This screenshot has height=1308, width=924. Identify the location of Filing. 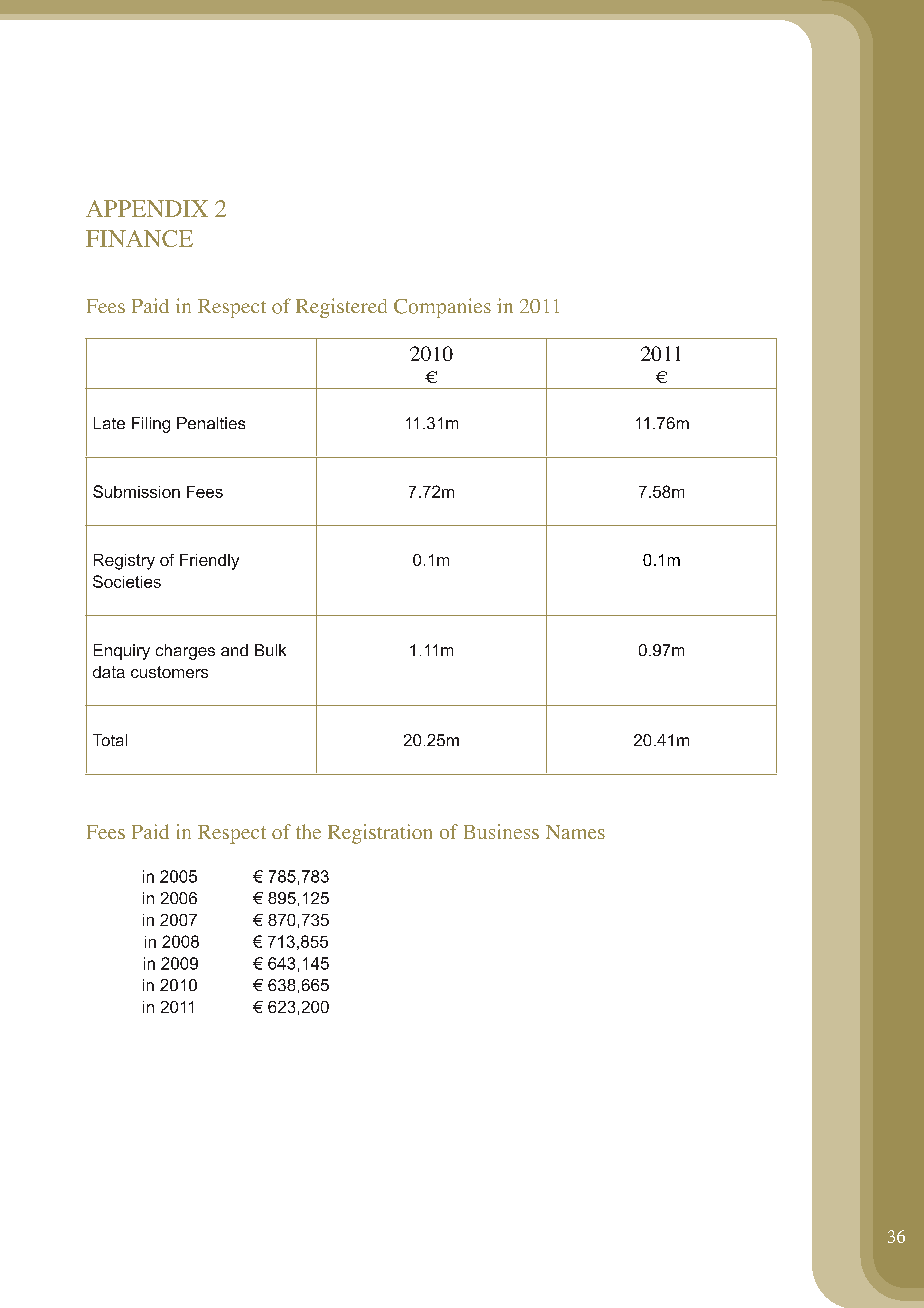
(151, 425).
